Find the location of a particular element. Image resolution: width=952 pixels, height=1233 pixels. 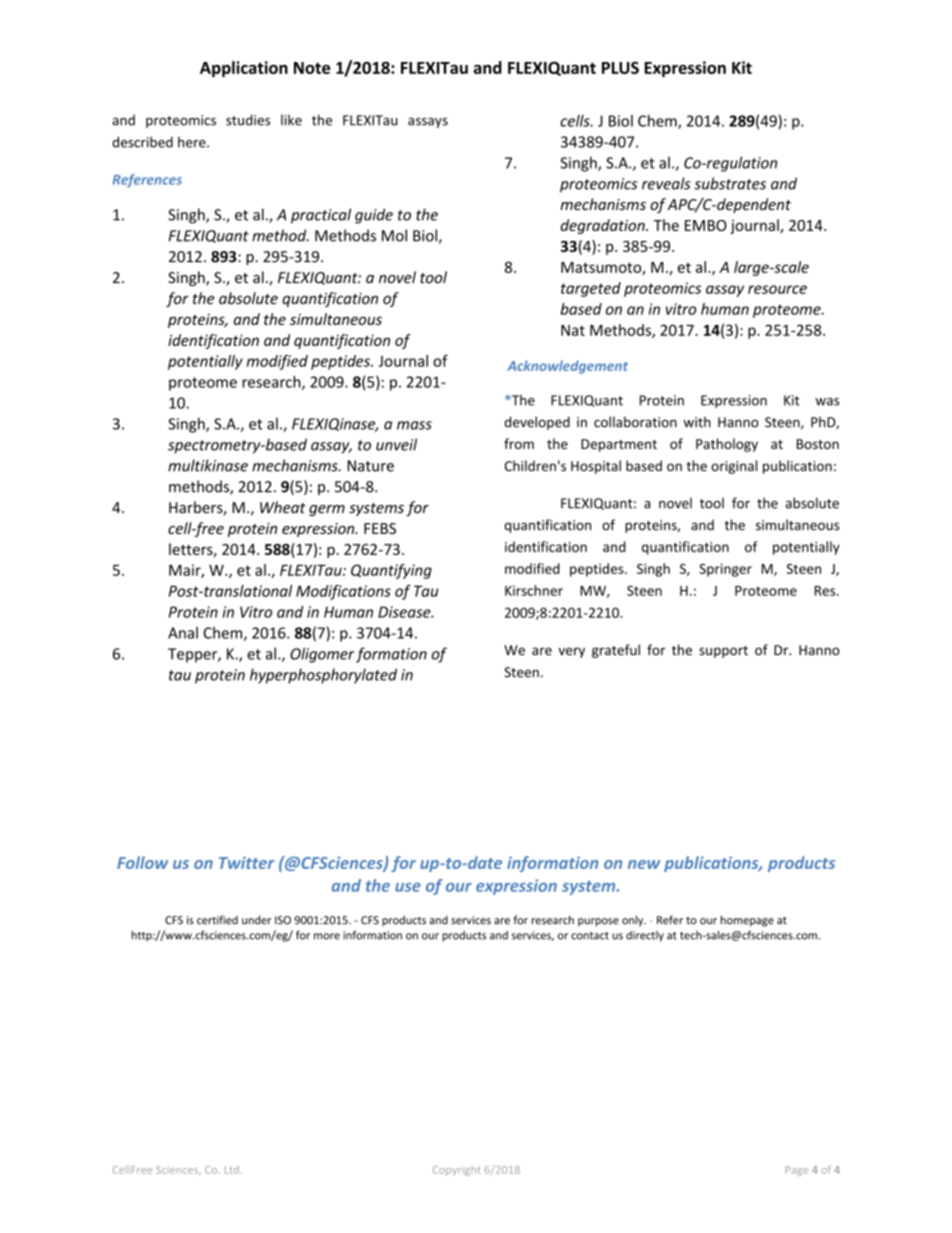

studies is located at coordinates (248, 120).
